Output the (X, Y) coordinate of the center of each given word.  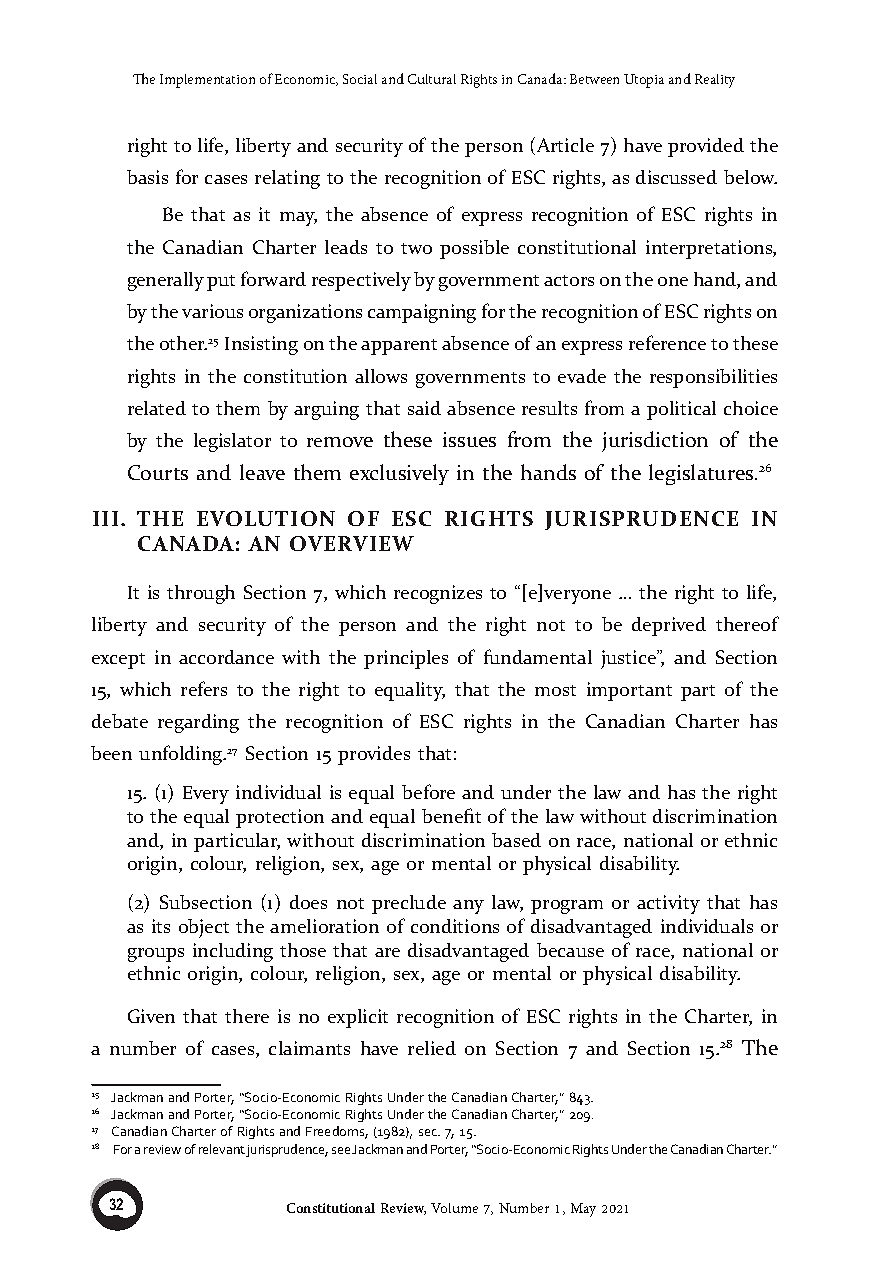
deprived (669, 626)
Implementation (207, 81)
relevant (222, 1149)
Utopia (644, 81)
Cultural (432, 79)
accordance (226, 657)
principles (406, 659)
